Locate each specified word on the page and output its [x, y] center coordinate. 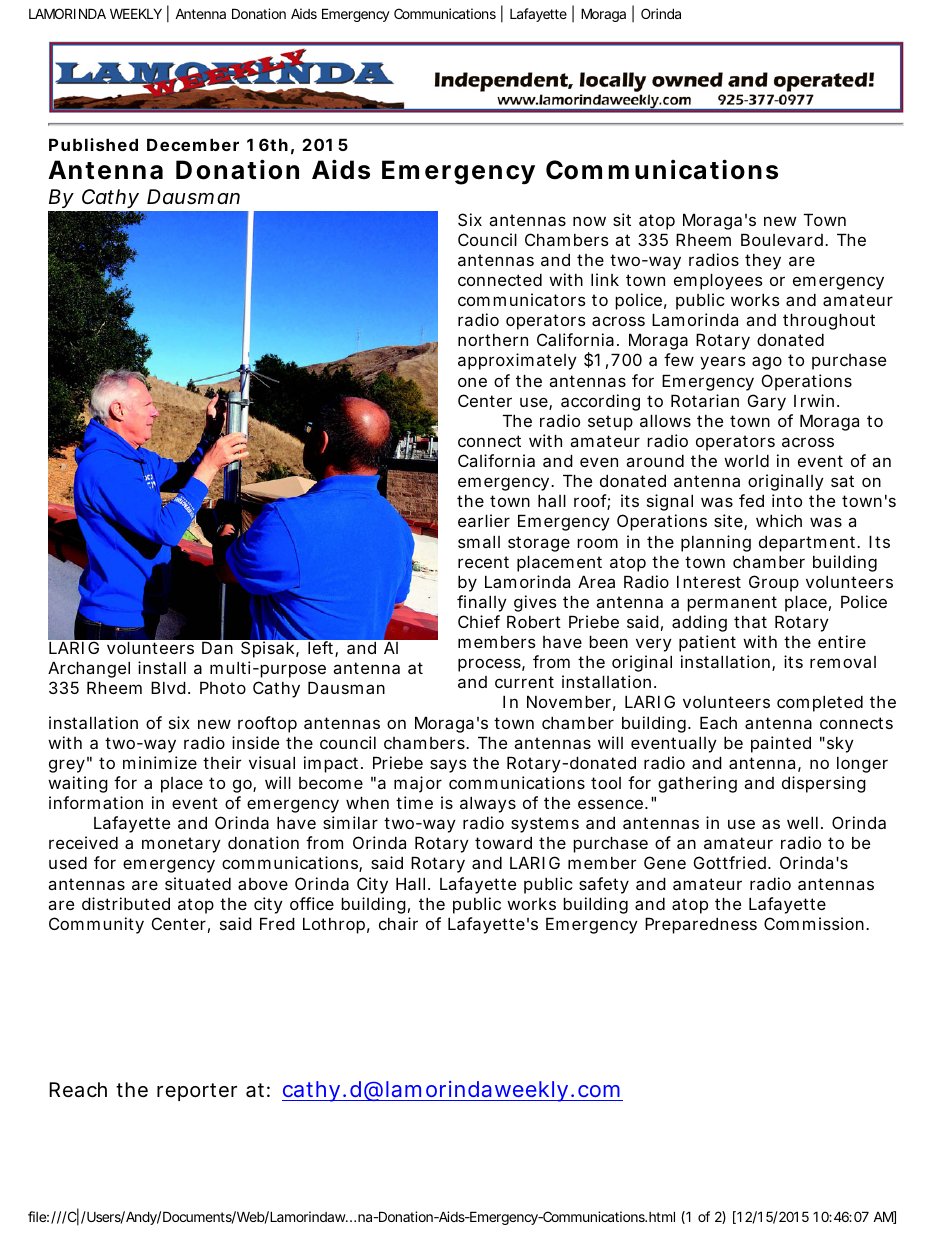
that [750, 621]
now [589, 221]
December [193, 144]
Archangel [89, 669]
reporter [197, 1092]
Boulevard [782, 239]
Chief [479, 621]
